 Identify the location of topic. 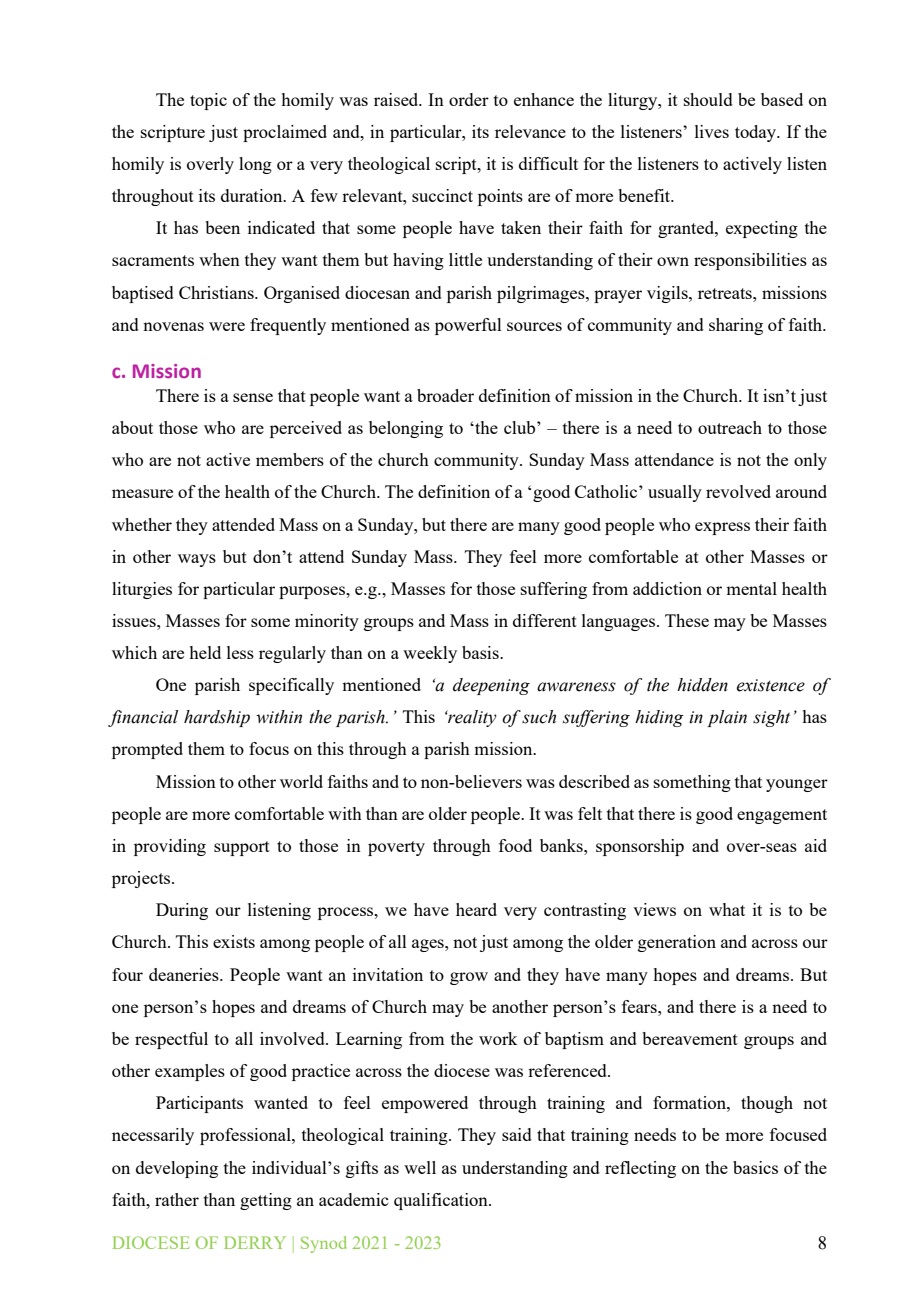
(208, 101).
